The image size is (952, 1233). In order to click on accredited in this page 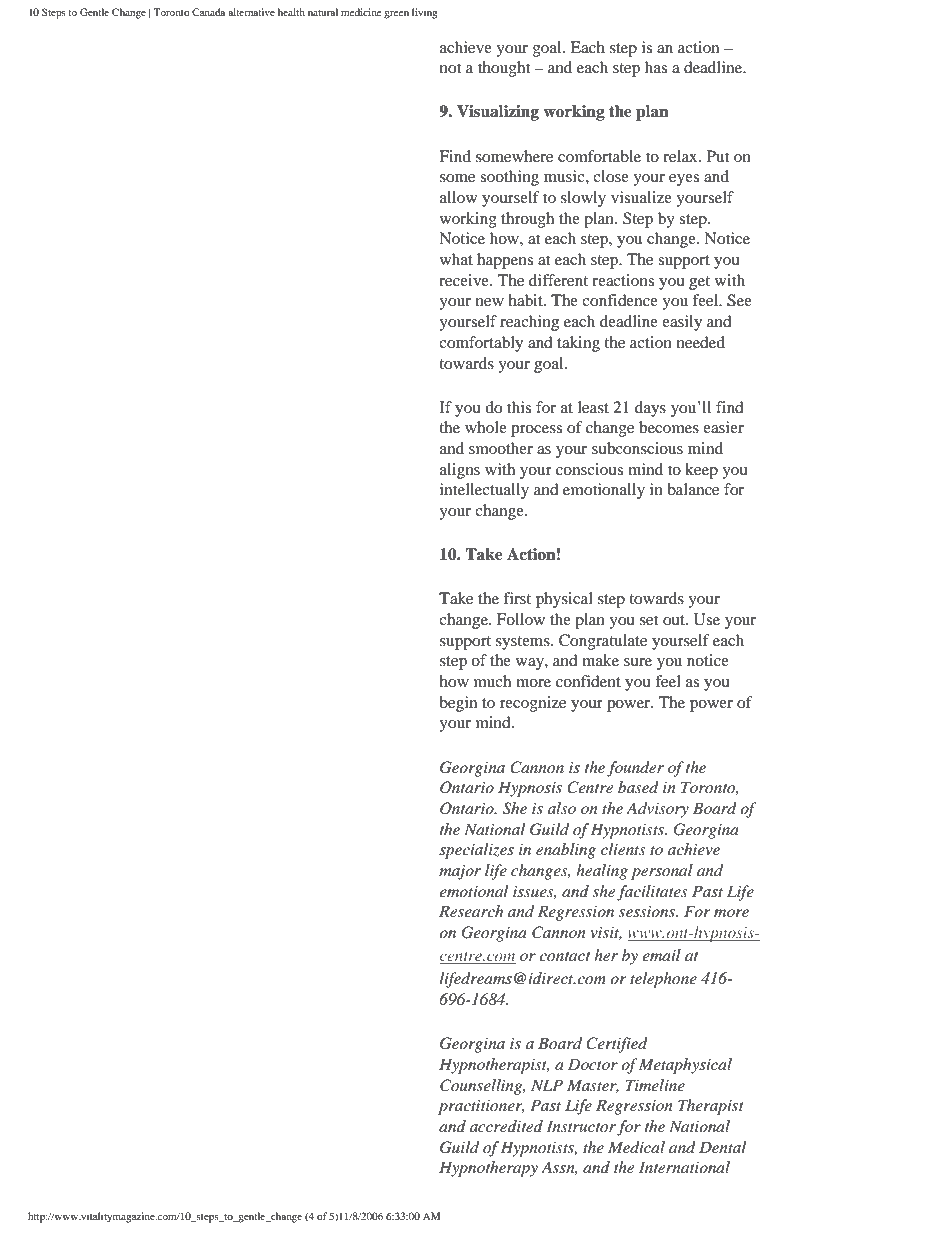, I will do `click(506, 1126)`.
